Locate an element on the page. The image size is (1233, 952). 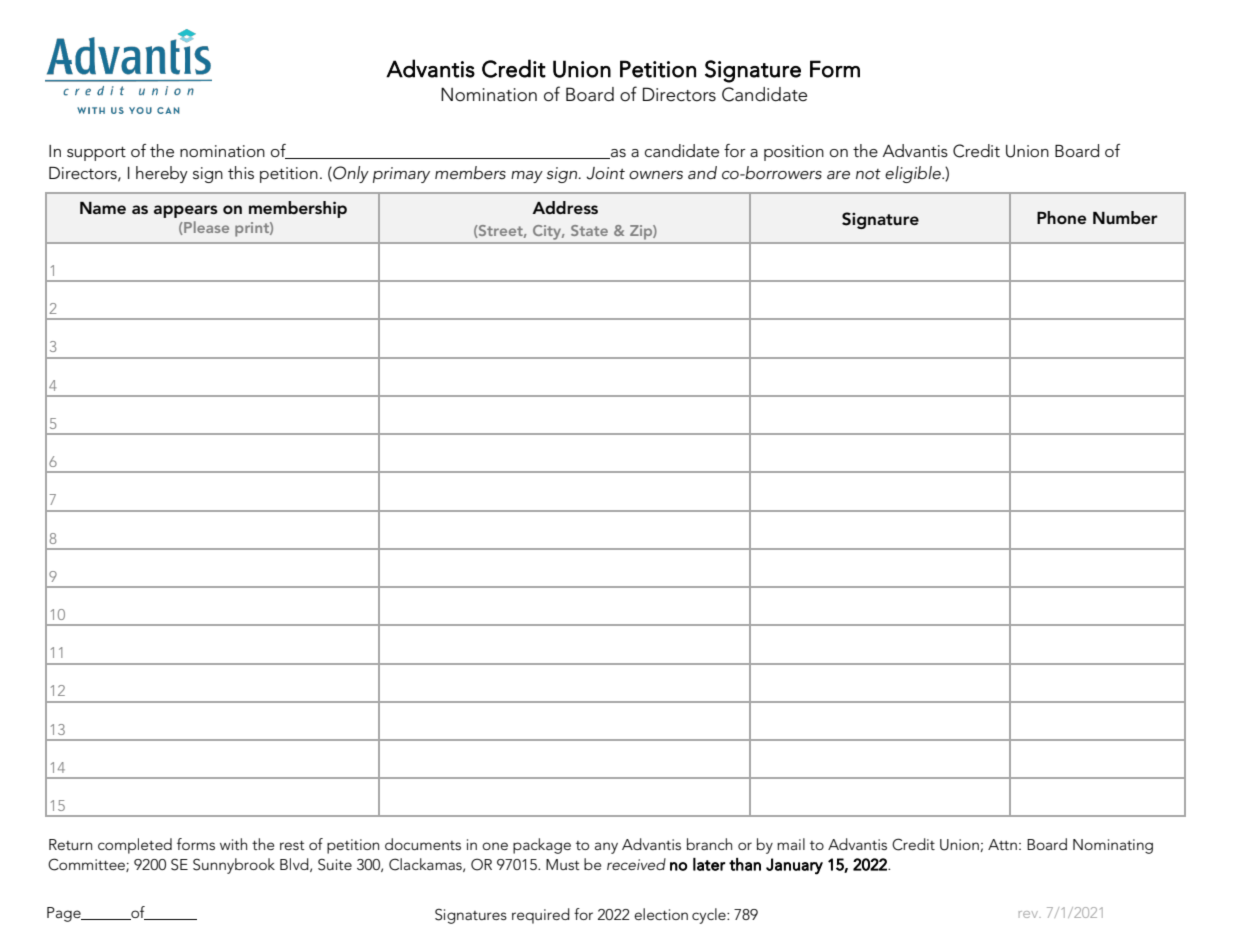
Attn is located at coordinates (1002, 844).
